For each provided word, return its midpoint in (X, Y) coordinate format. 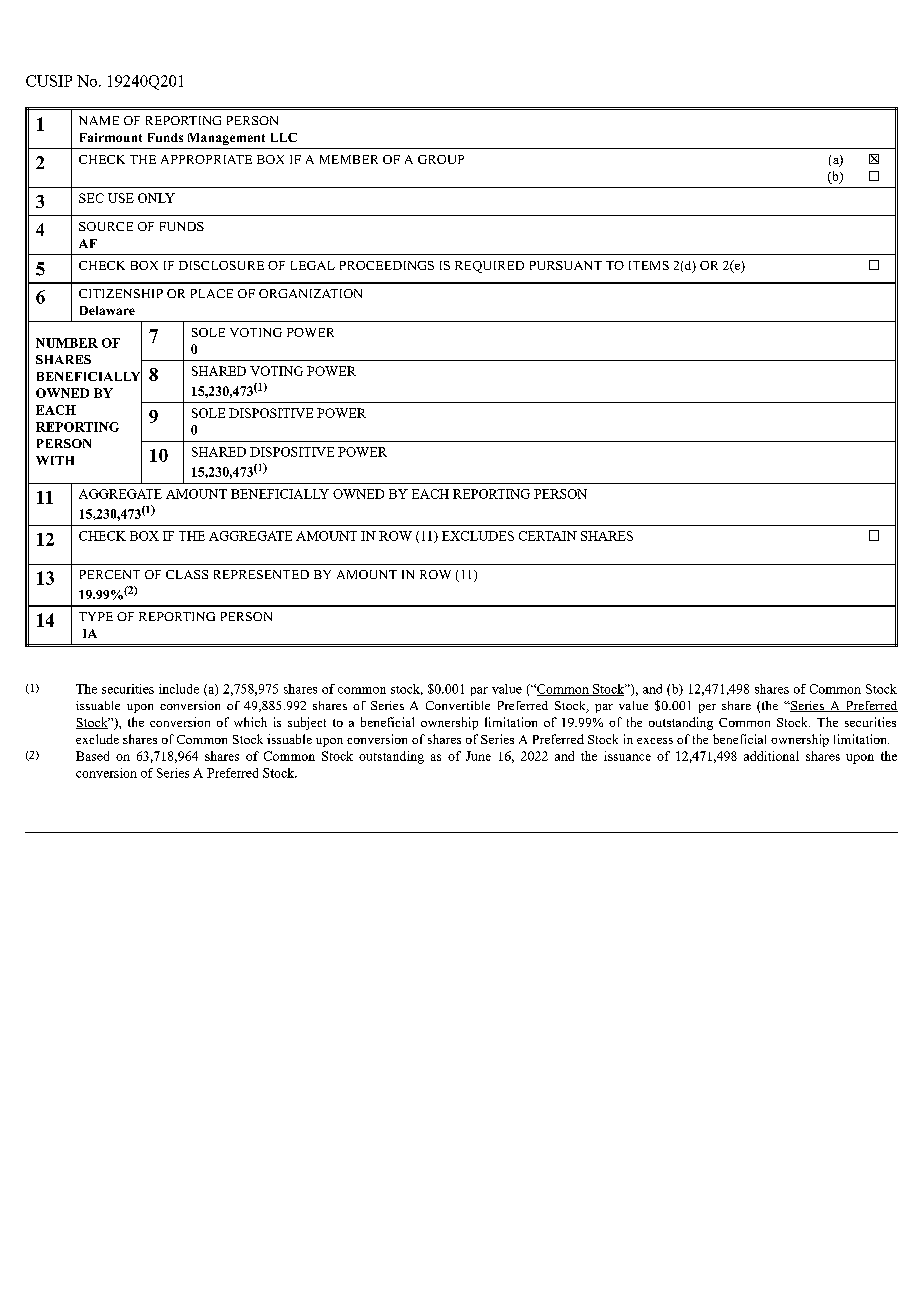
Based (92, 756)
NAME (99, 120)
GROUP (441, 159)
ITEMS (649, 265)
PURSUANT (566, 265)
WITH (55, 460)
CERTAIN (548, 536)
